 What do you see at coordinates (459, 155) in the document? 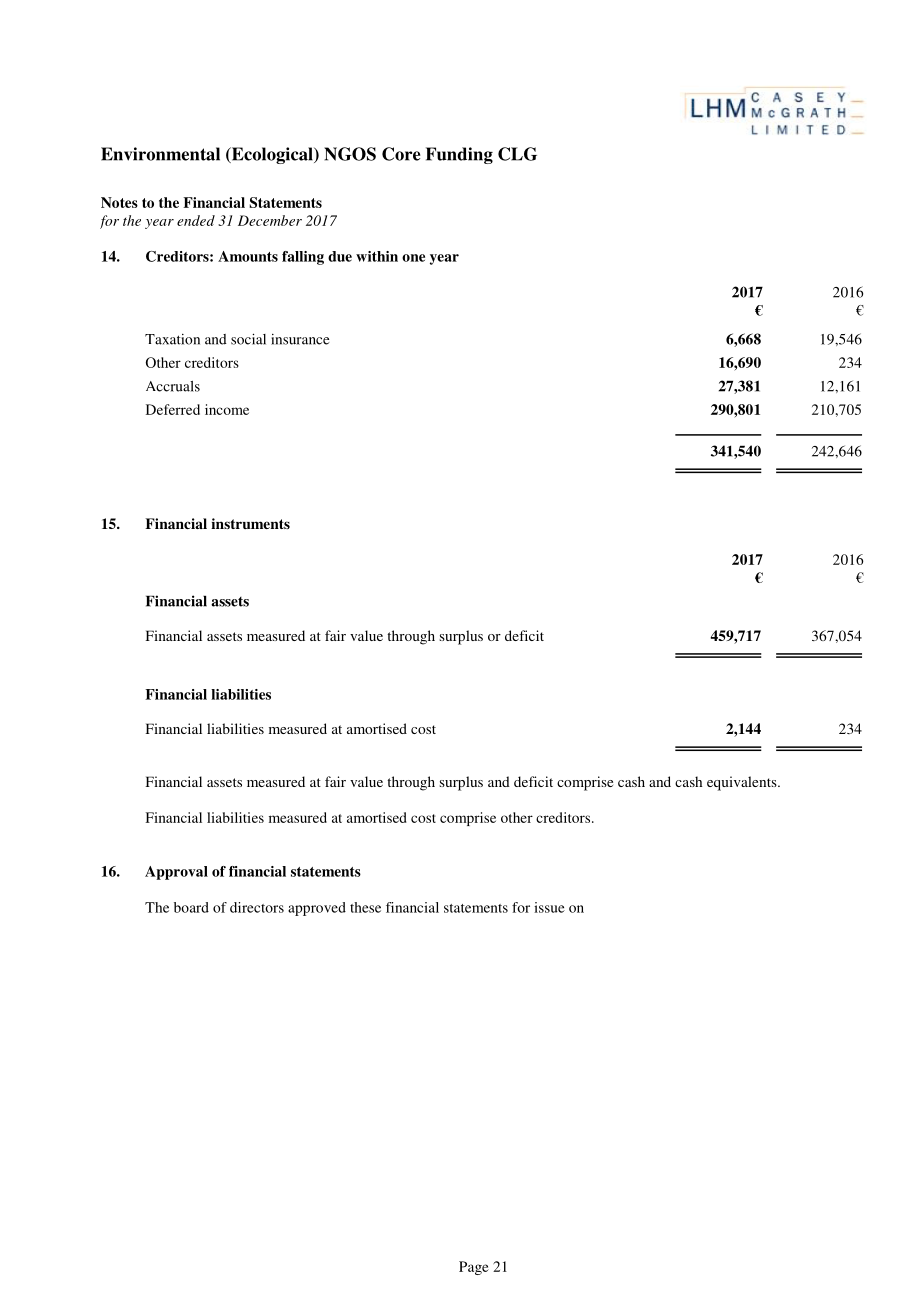
I see `Funding` at bounding box center [459, 155].
